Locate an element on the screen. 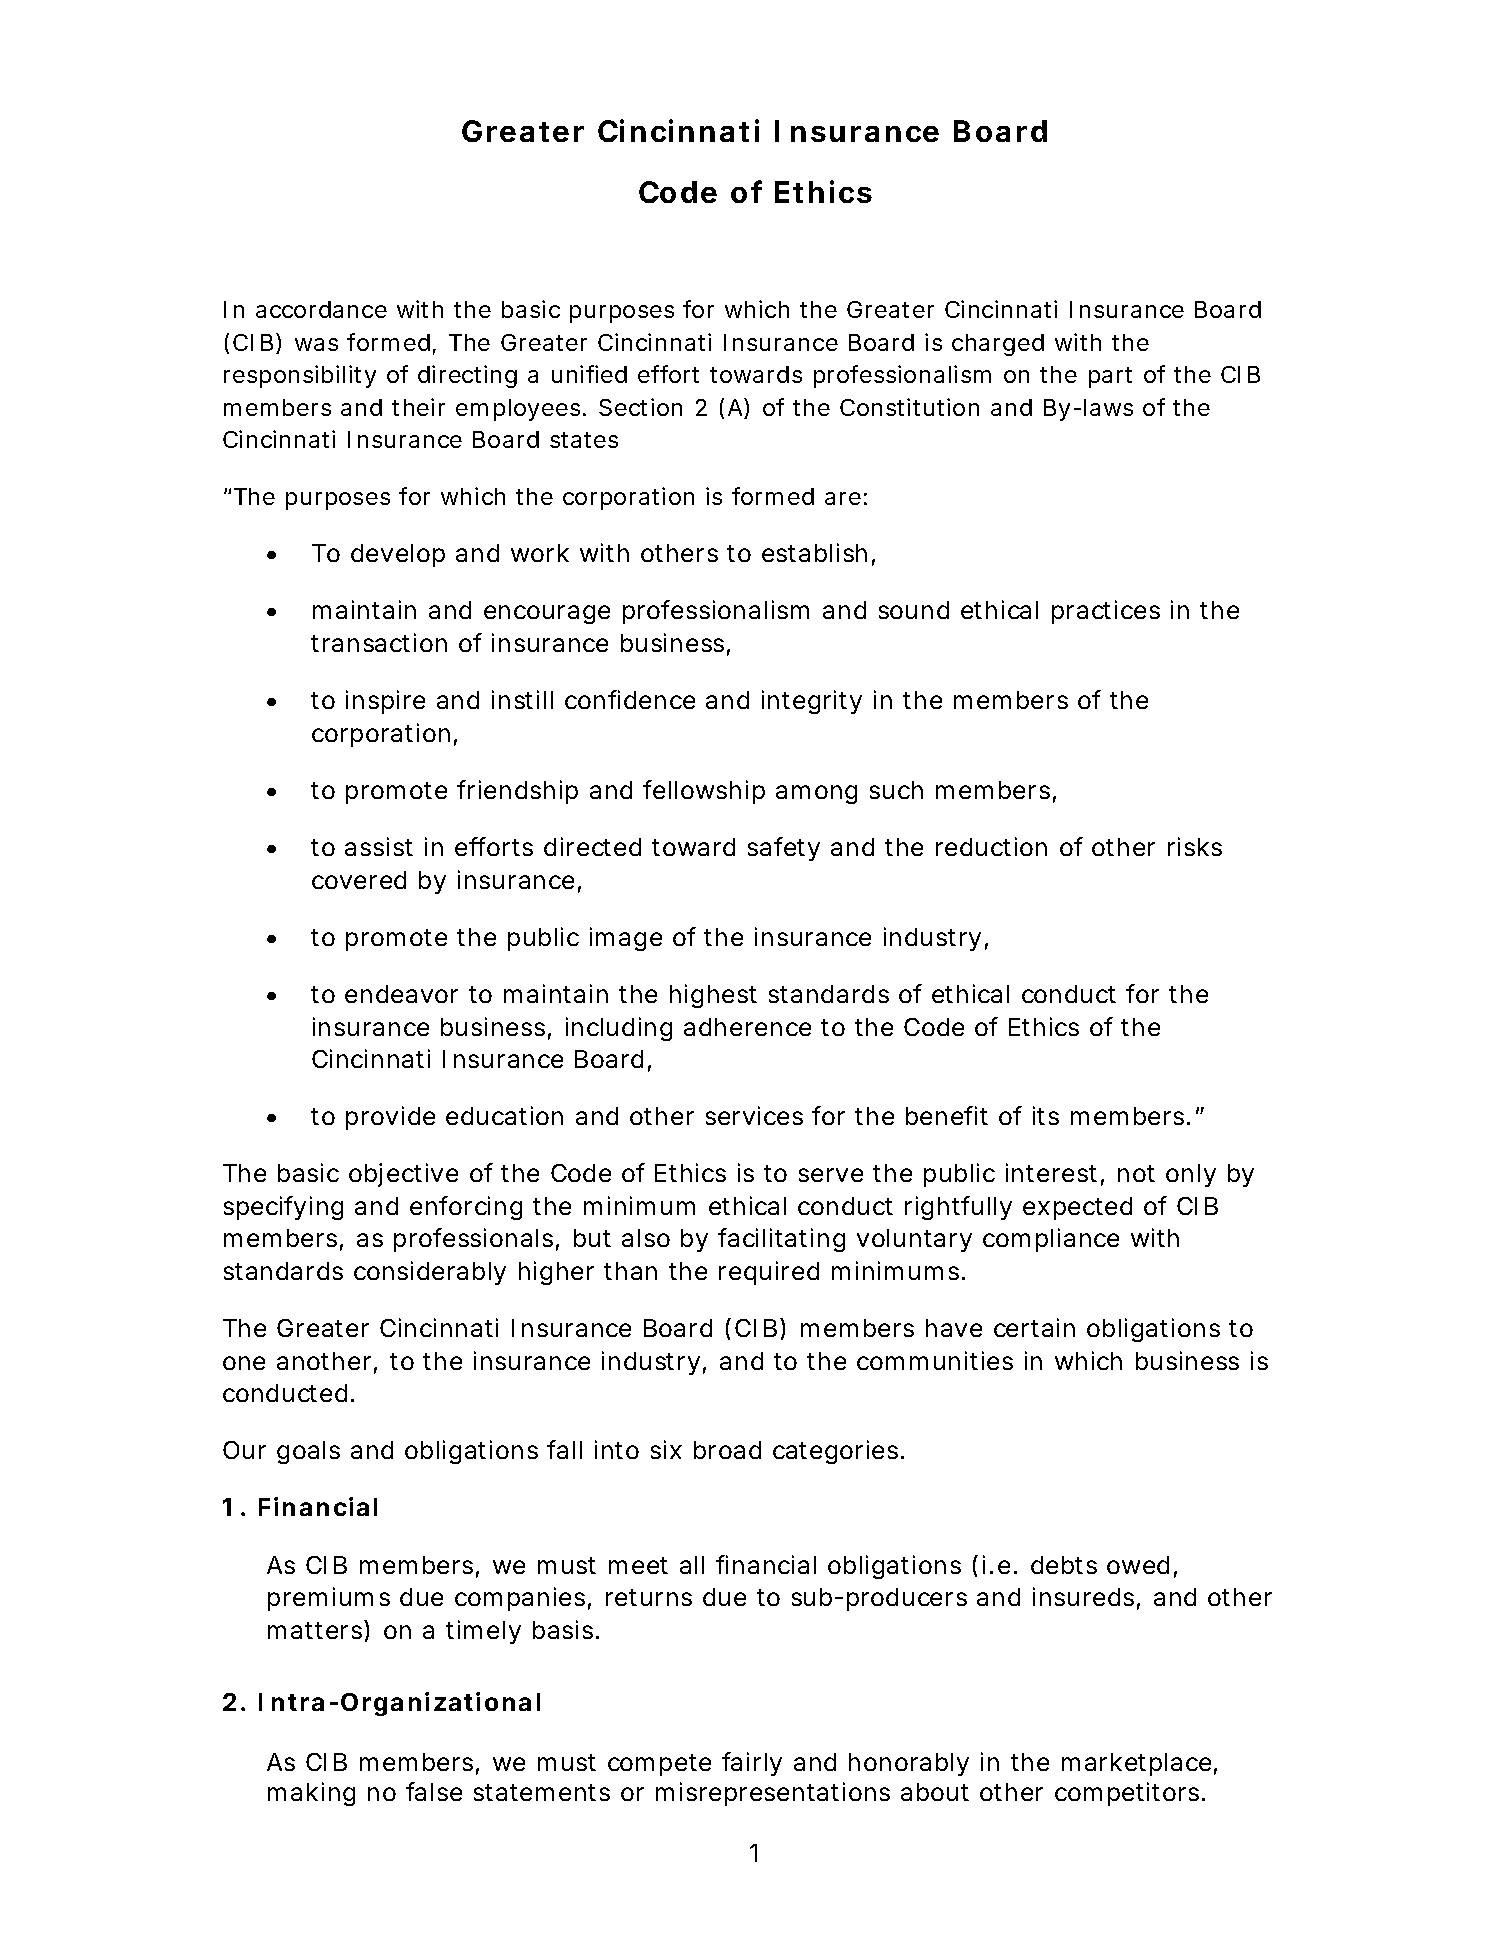 The height and width of the screenshot is (1957, 1512). premiums is located at coordinates (329, 1599).
